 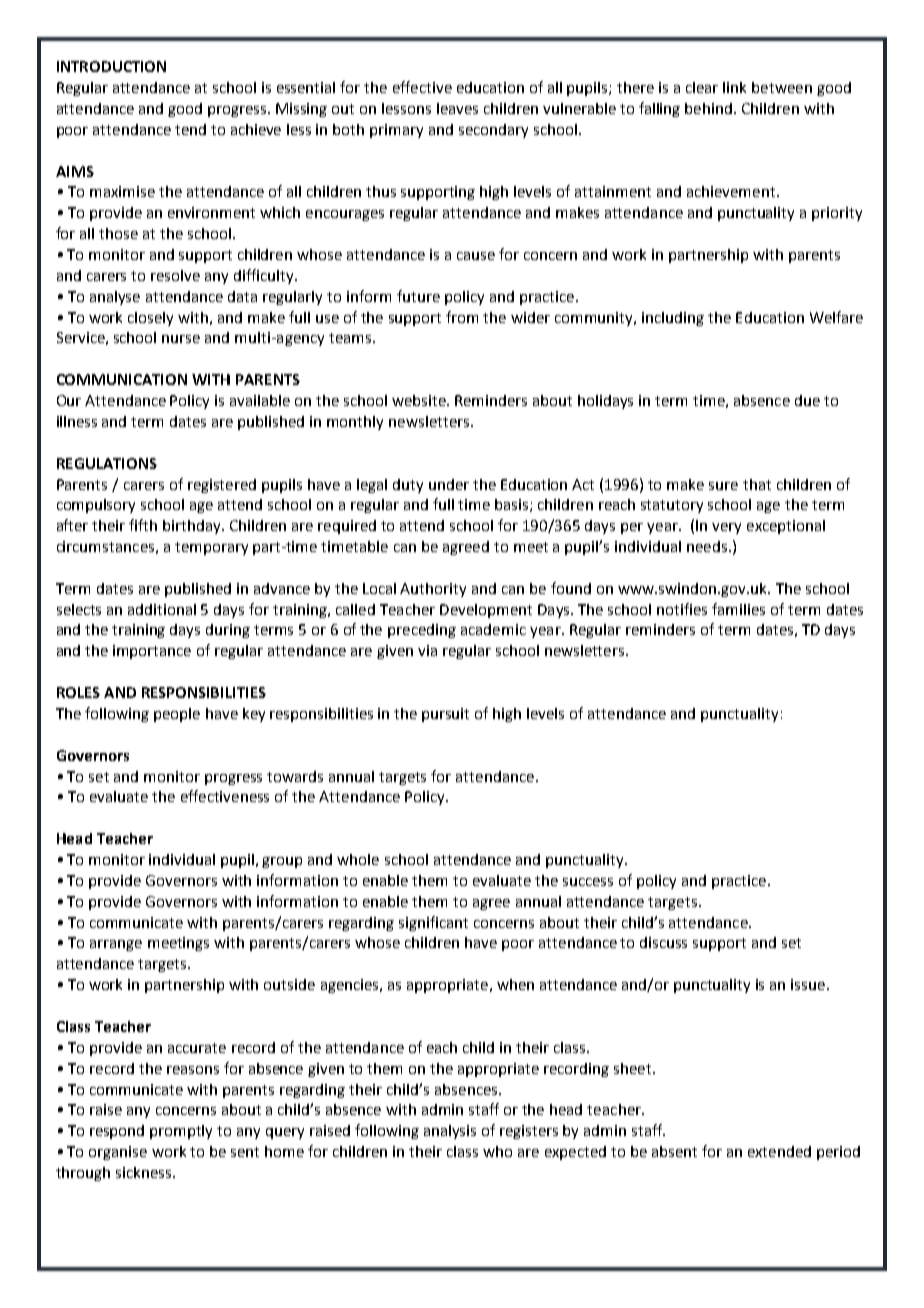 What do you see at coordinates (181, 1132) in the screenshot?
I see `promptly` at bounding box center [181, 1132].
